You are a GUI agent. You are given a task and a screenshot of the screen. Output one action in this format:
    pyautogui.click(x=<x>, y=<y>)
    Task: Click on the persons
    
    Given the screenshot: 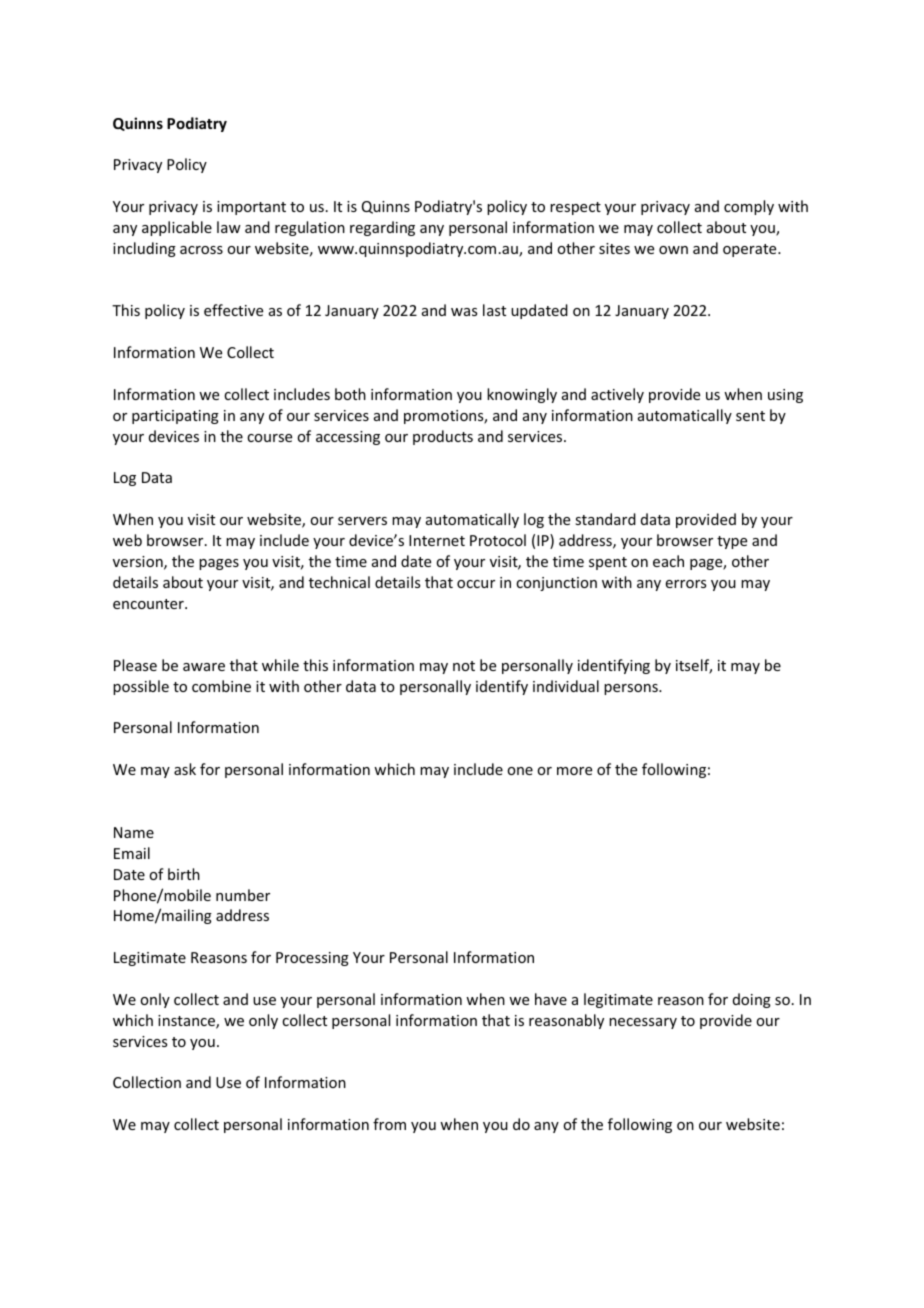 What is the action you would take?
    pyautogui.click(x=632, y=689)
